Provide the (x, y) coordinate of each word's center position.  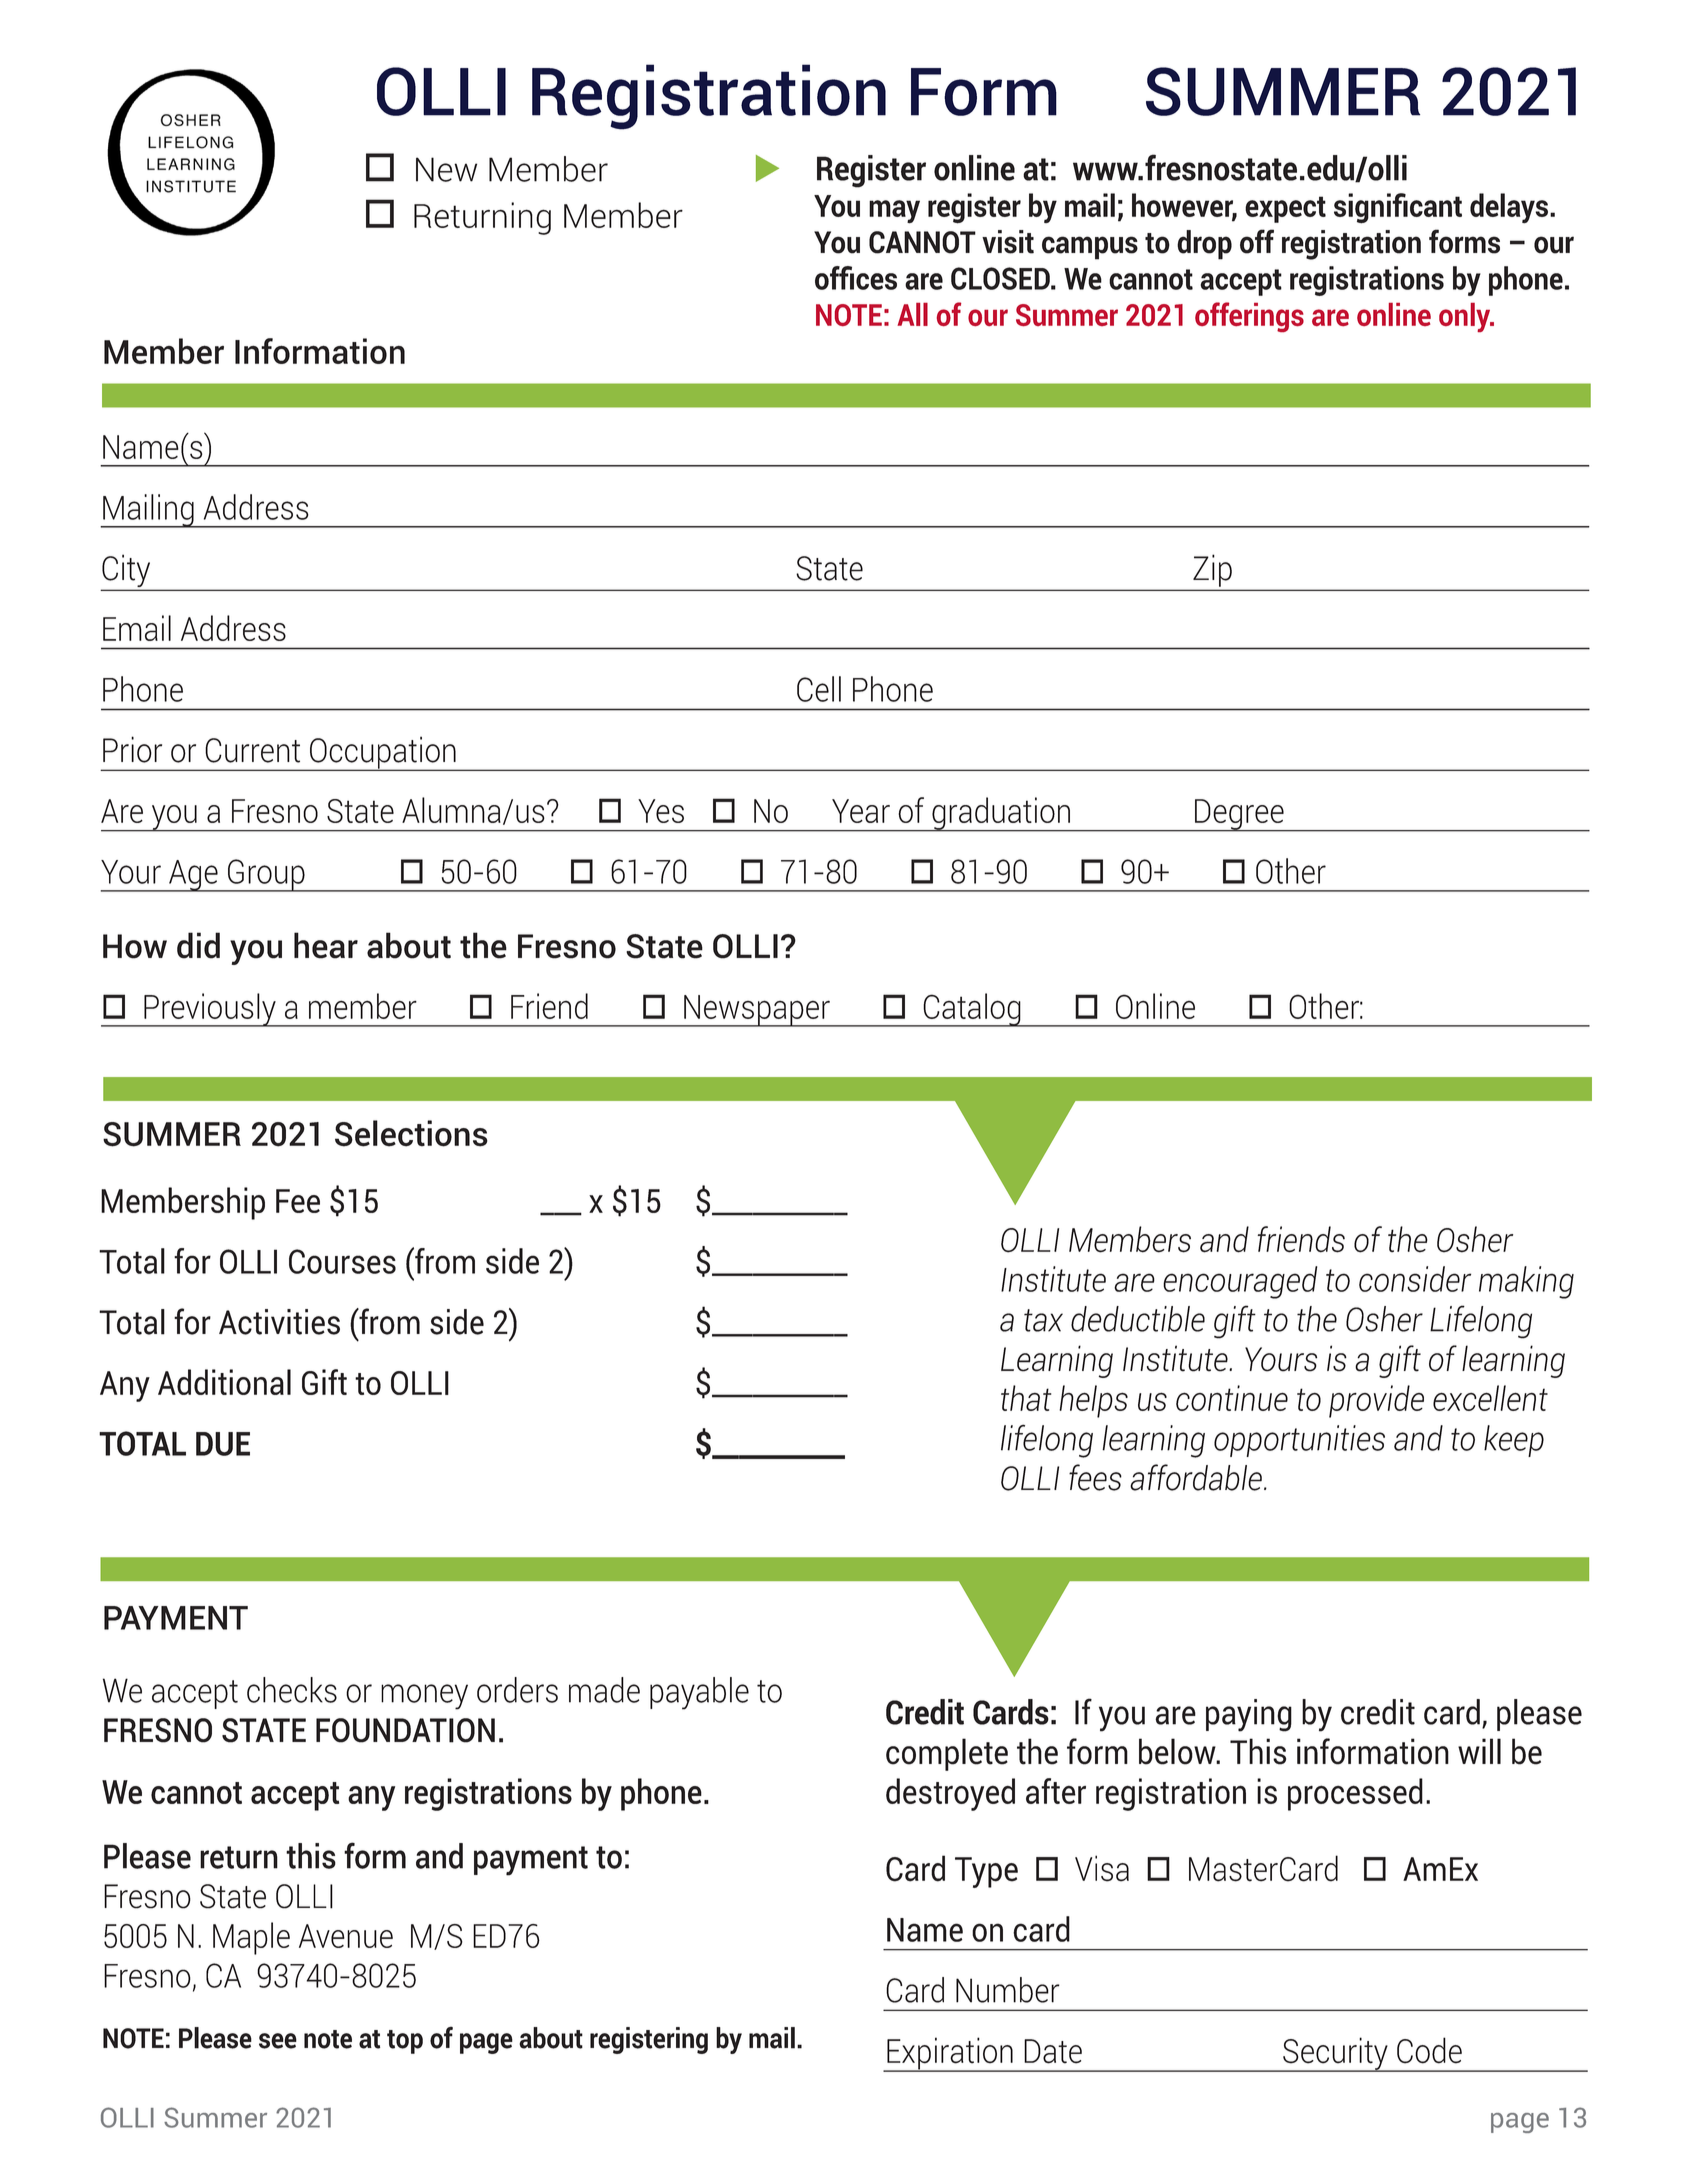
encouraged (1240, 1282)
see (278, 2041)
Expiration (950, 2054)
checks (292, 1690)
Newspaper (757, 1011)
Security (1335, 2054)
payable (699, 1693)
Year (861, 811)
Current (252, 750)
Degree (1239, 815)
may (894, 212)
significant (1398, 208)
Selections (411, 1133)
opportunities (1299, 1441)
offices (856, 278)
